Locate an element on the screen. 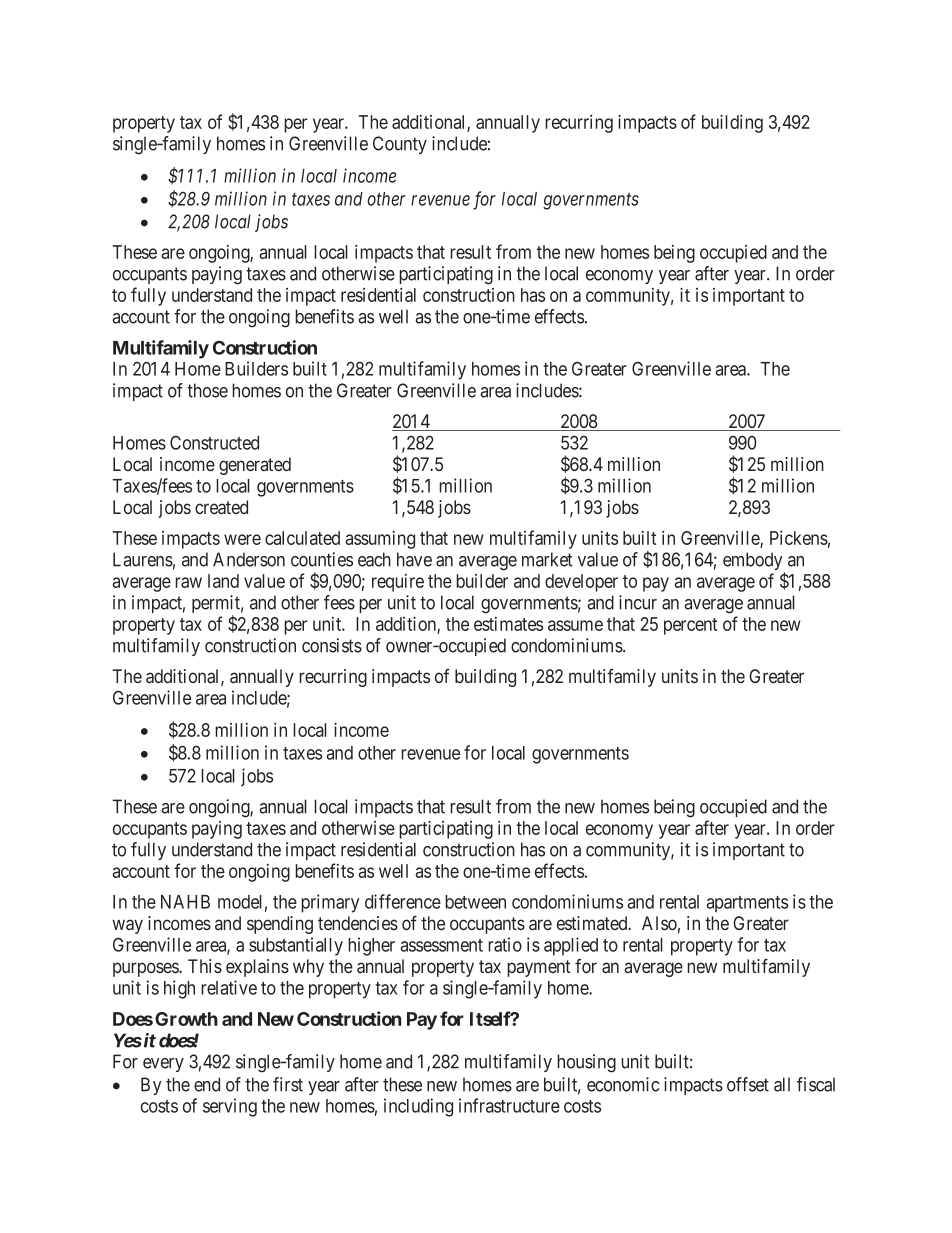  percent is located at coordinates (690, 626).
